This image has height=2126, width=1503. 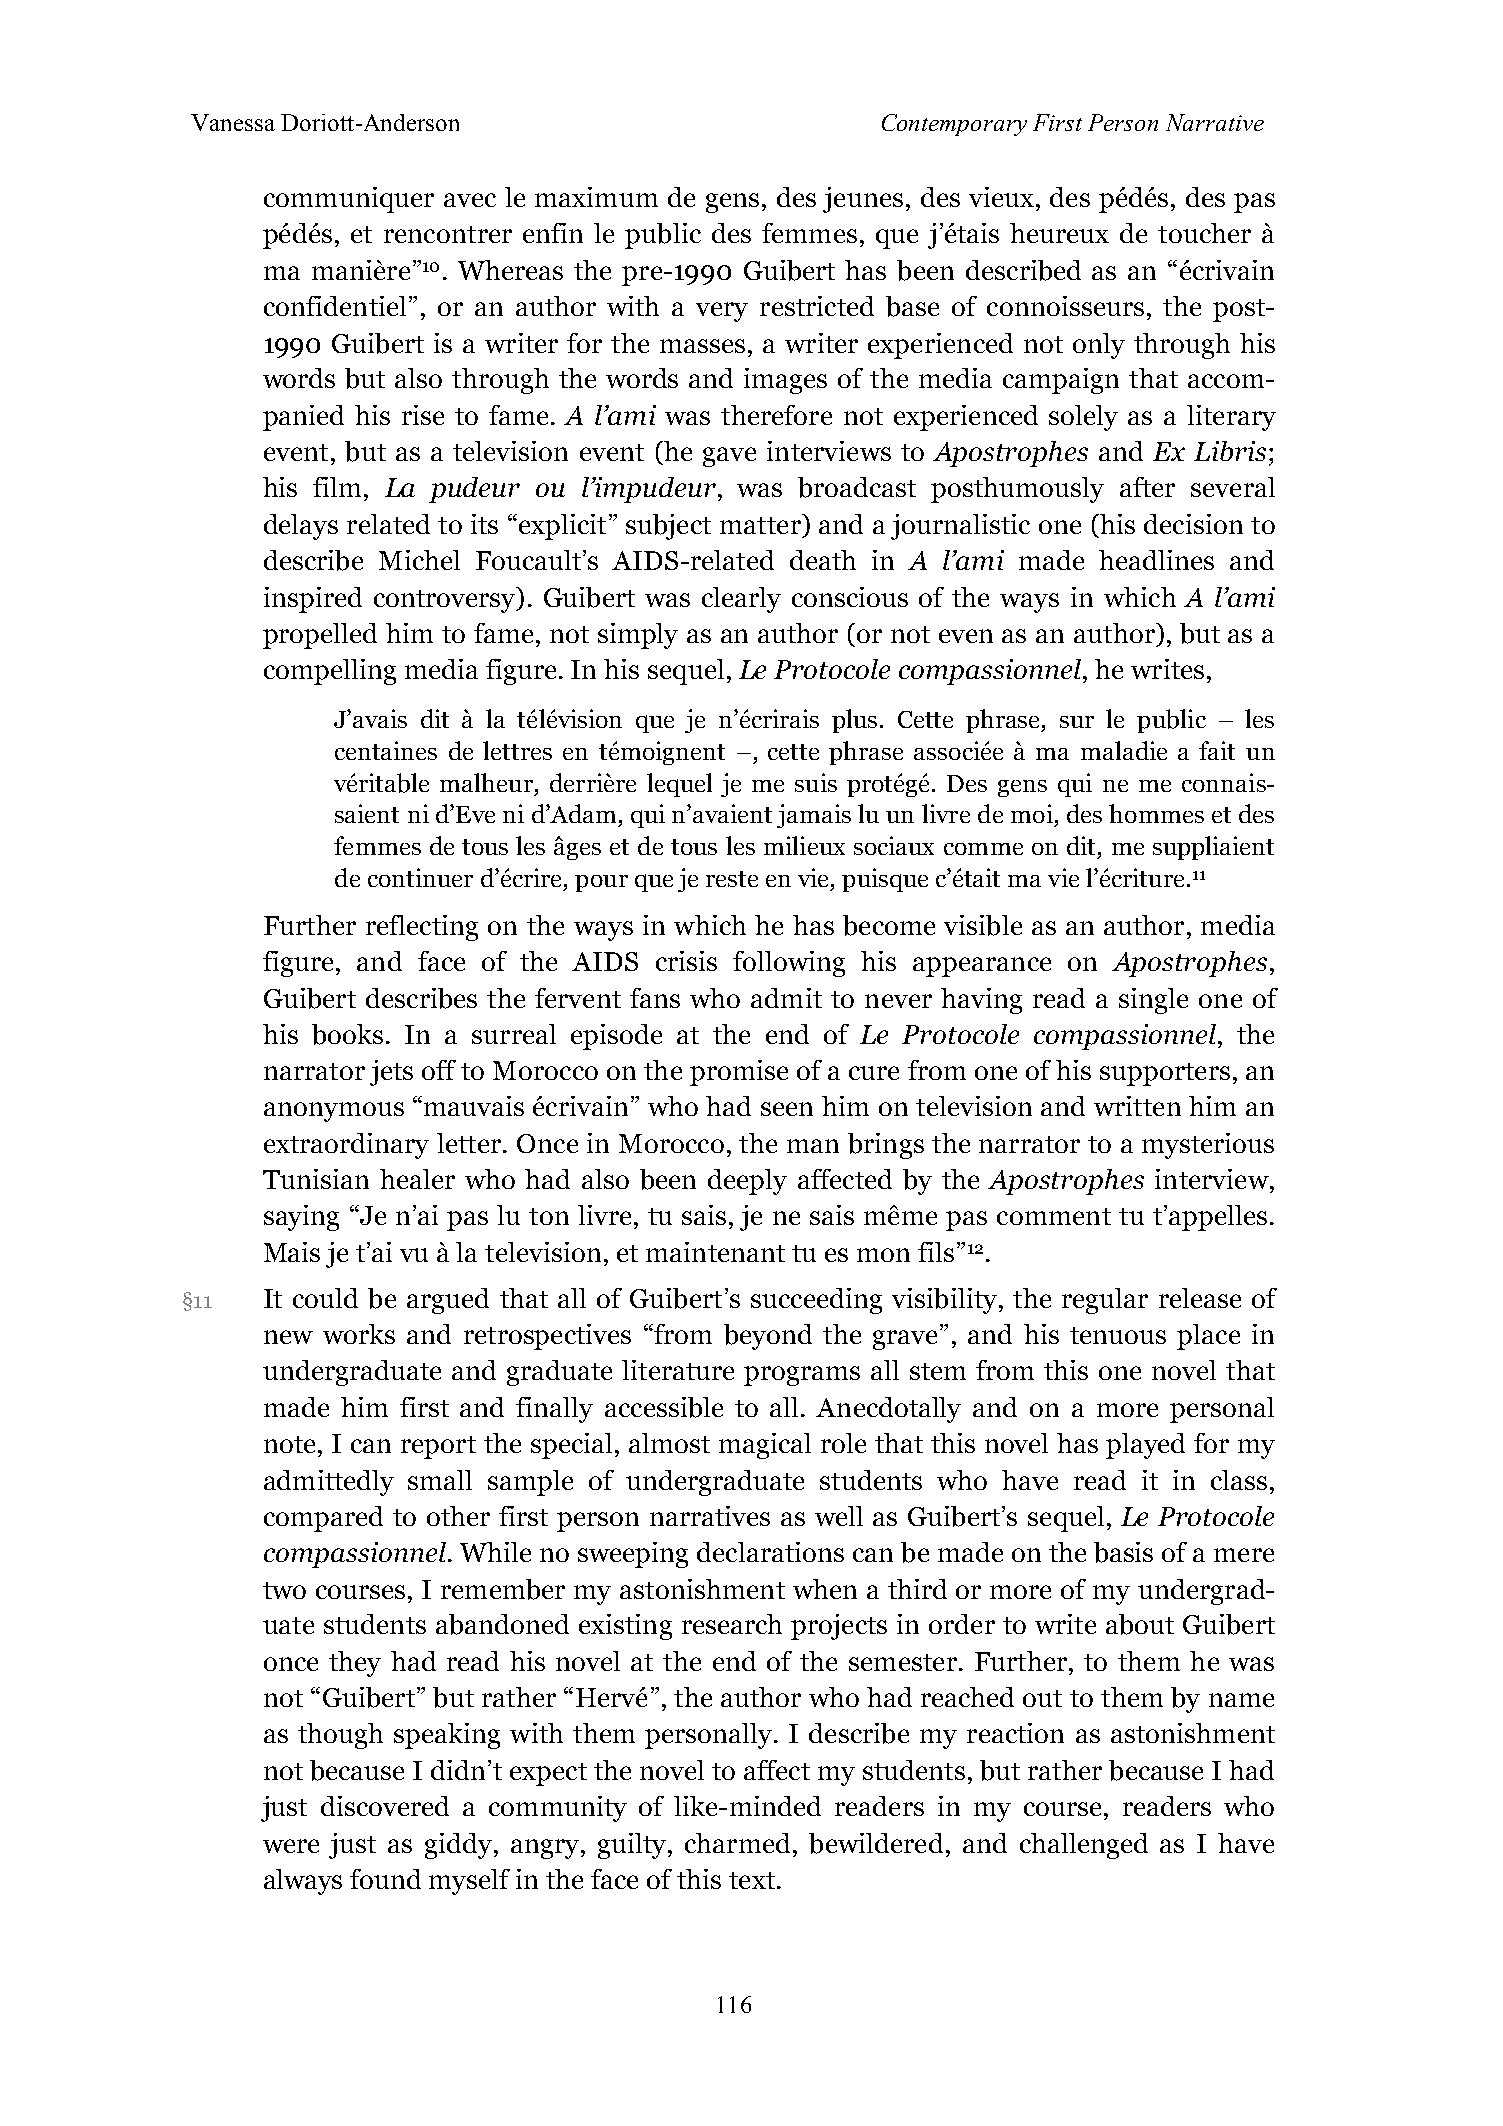 I want to click on note, so click(x=289, y=1444).
